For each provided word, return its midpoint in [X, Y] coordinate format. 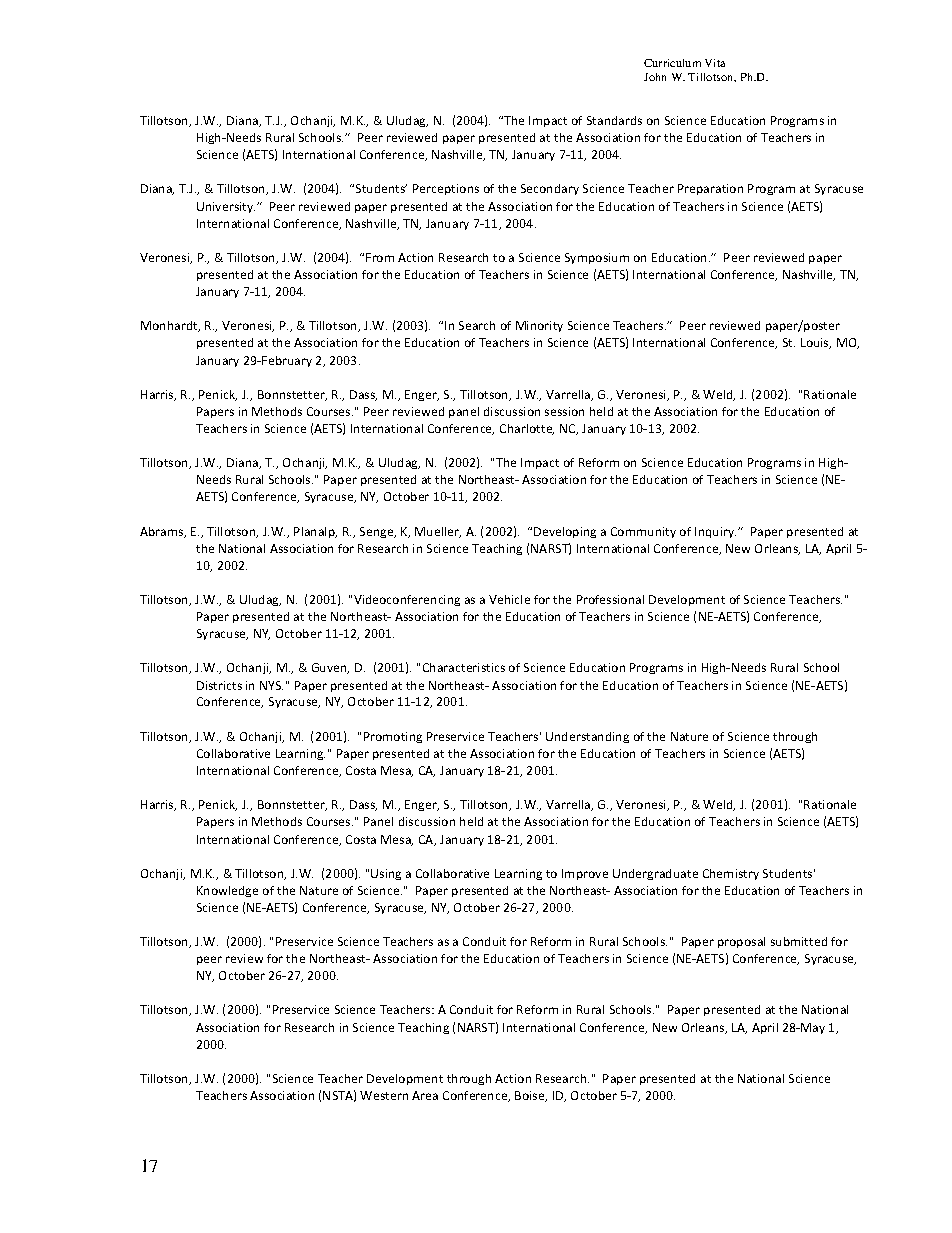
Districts [219, 685]
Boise [531, 1096]
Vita [715, 63]
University [226, 207]
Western [384, 1095]
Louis [816, 343]
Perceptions [446, 189]
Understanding [587, 737]
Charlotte [527, 429]
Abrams [163, 532]
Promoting [393, 737]
